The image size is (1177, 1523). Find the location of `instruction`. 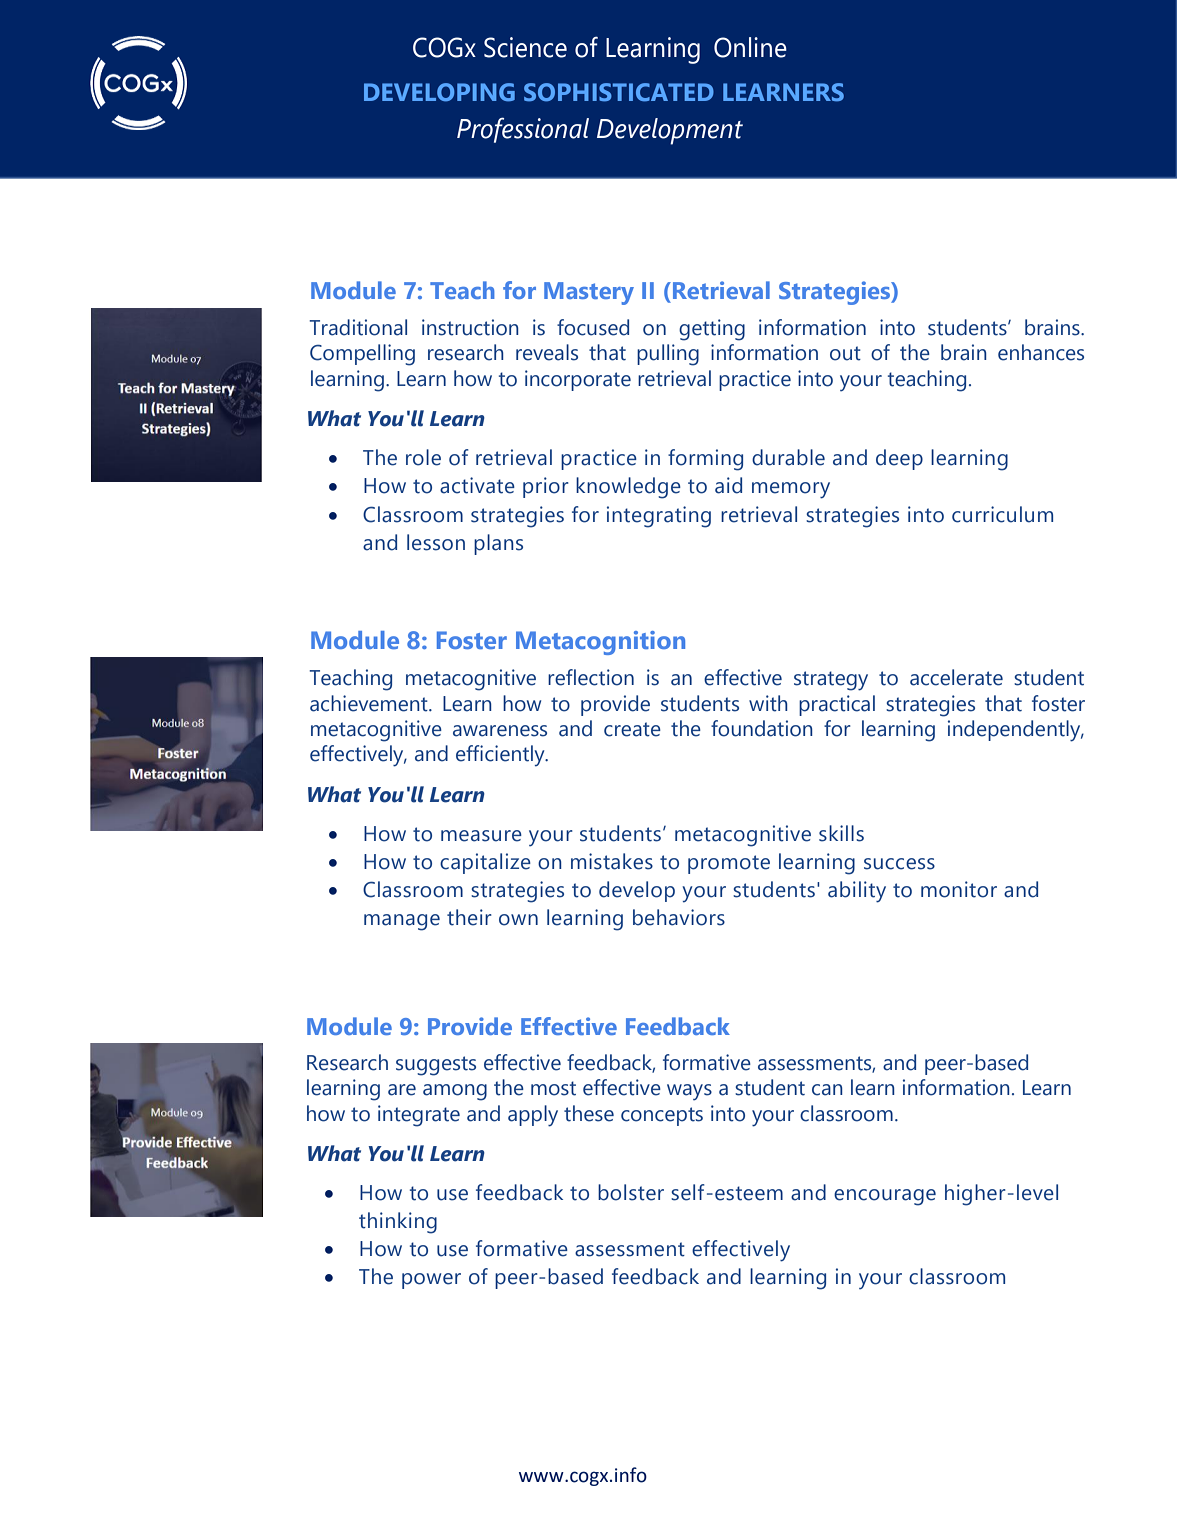

instruction is located at coordinates (470, 327).
